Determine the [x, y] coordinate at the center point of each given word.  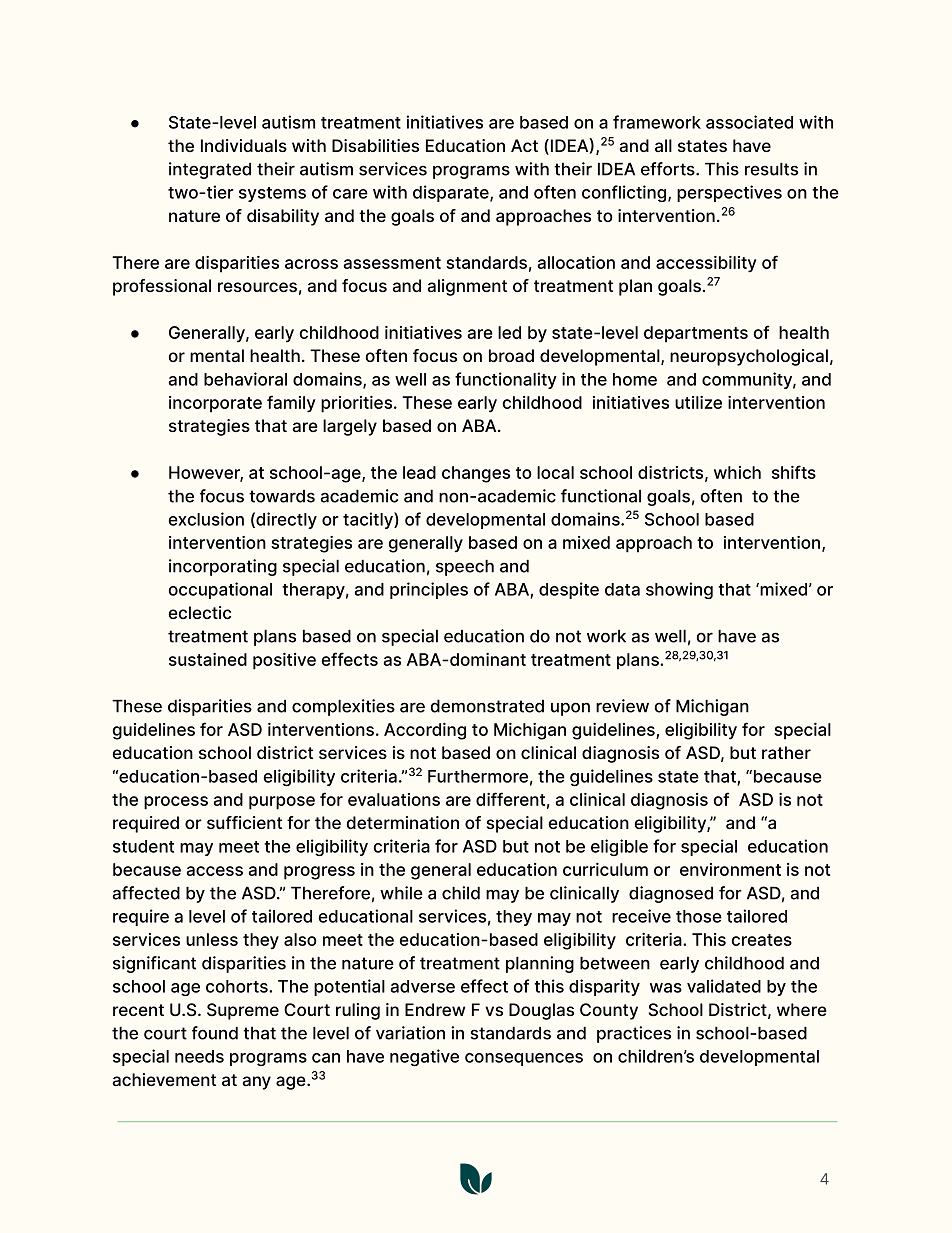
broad [511, 355]
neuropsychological [749, 357]
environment [730, 869]
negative [424, 1057]
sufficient [244, 822]
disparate [452, 193]
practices [634, 1034]
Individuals [244, 145]
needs [199, 1056]
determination [403, 822]
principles [429, 590]
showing [679, 590]
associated [749, 122]
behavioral [245, 379]
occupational [220, 590]
